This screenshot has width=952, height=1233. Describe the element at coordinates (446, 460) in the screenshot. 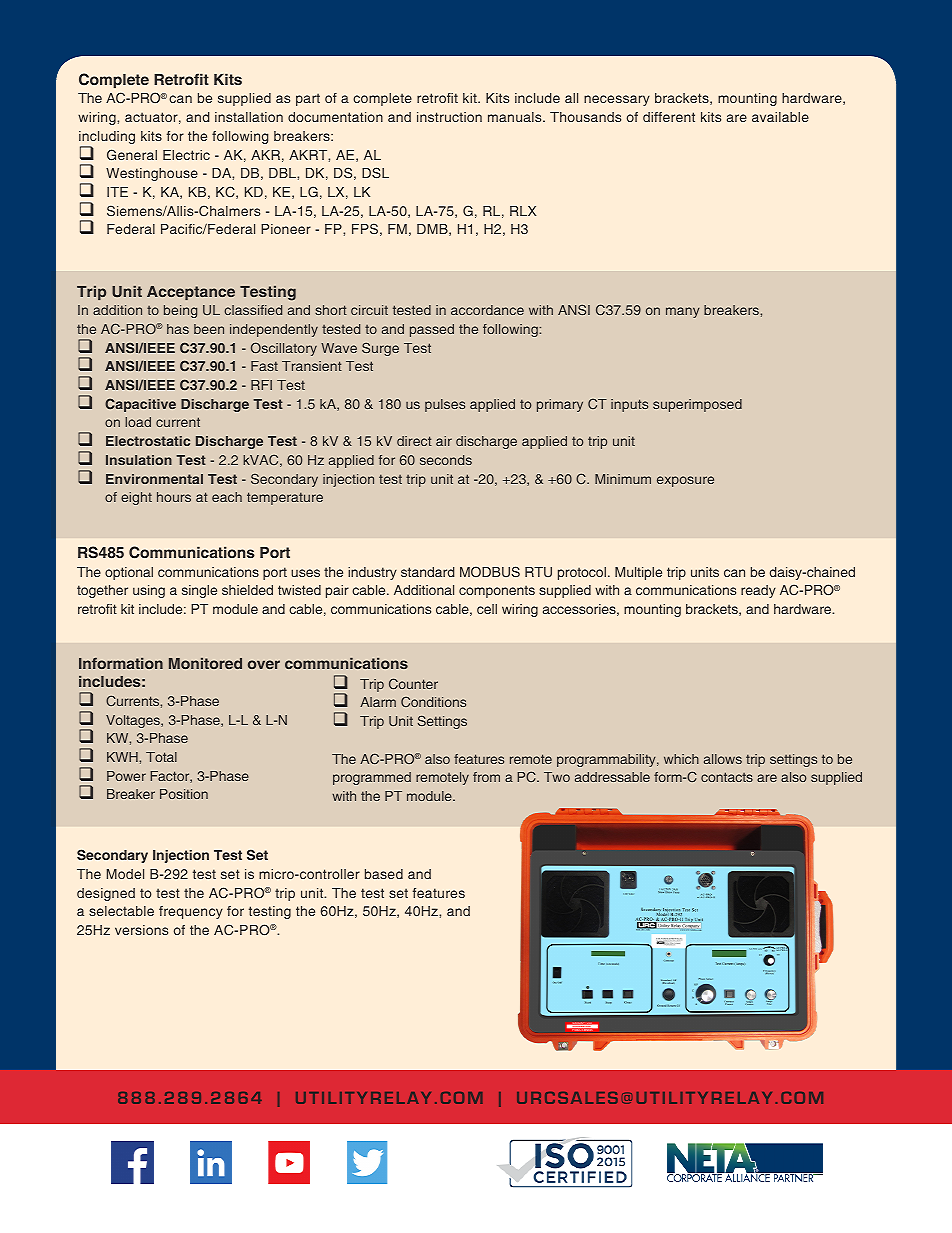

I see `seconds` at that location.
